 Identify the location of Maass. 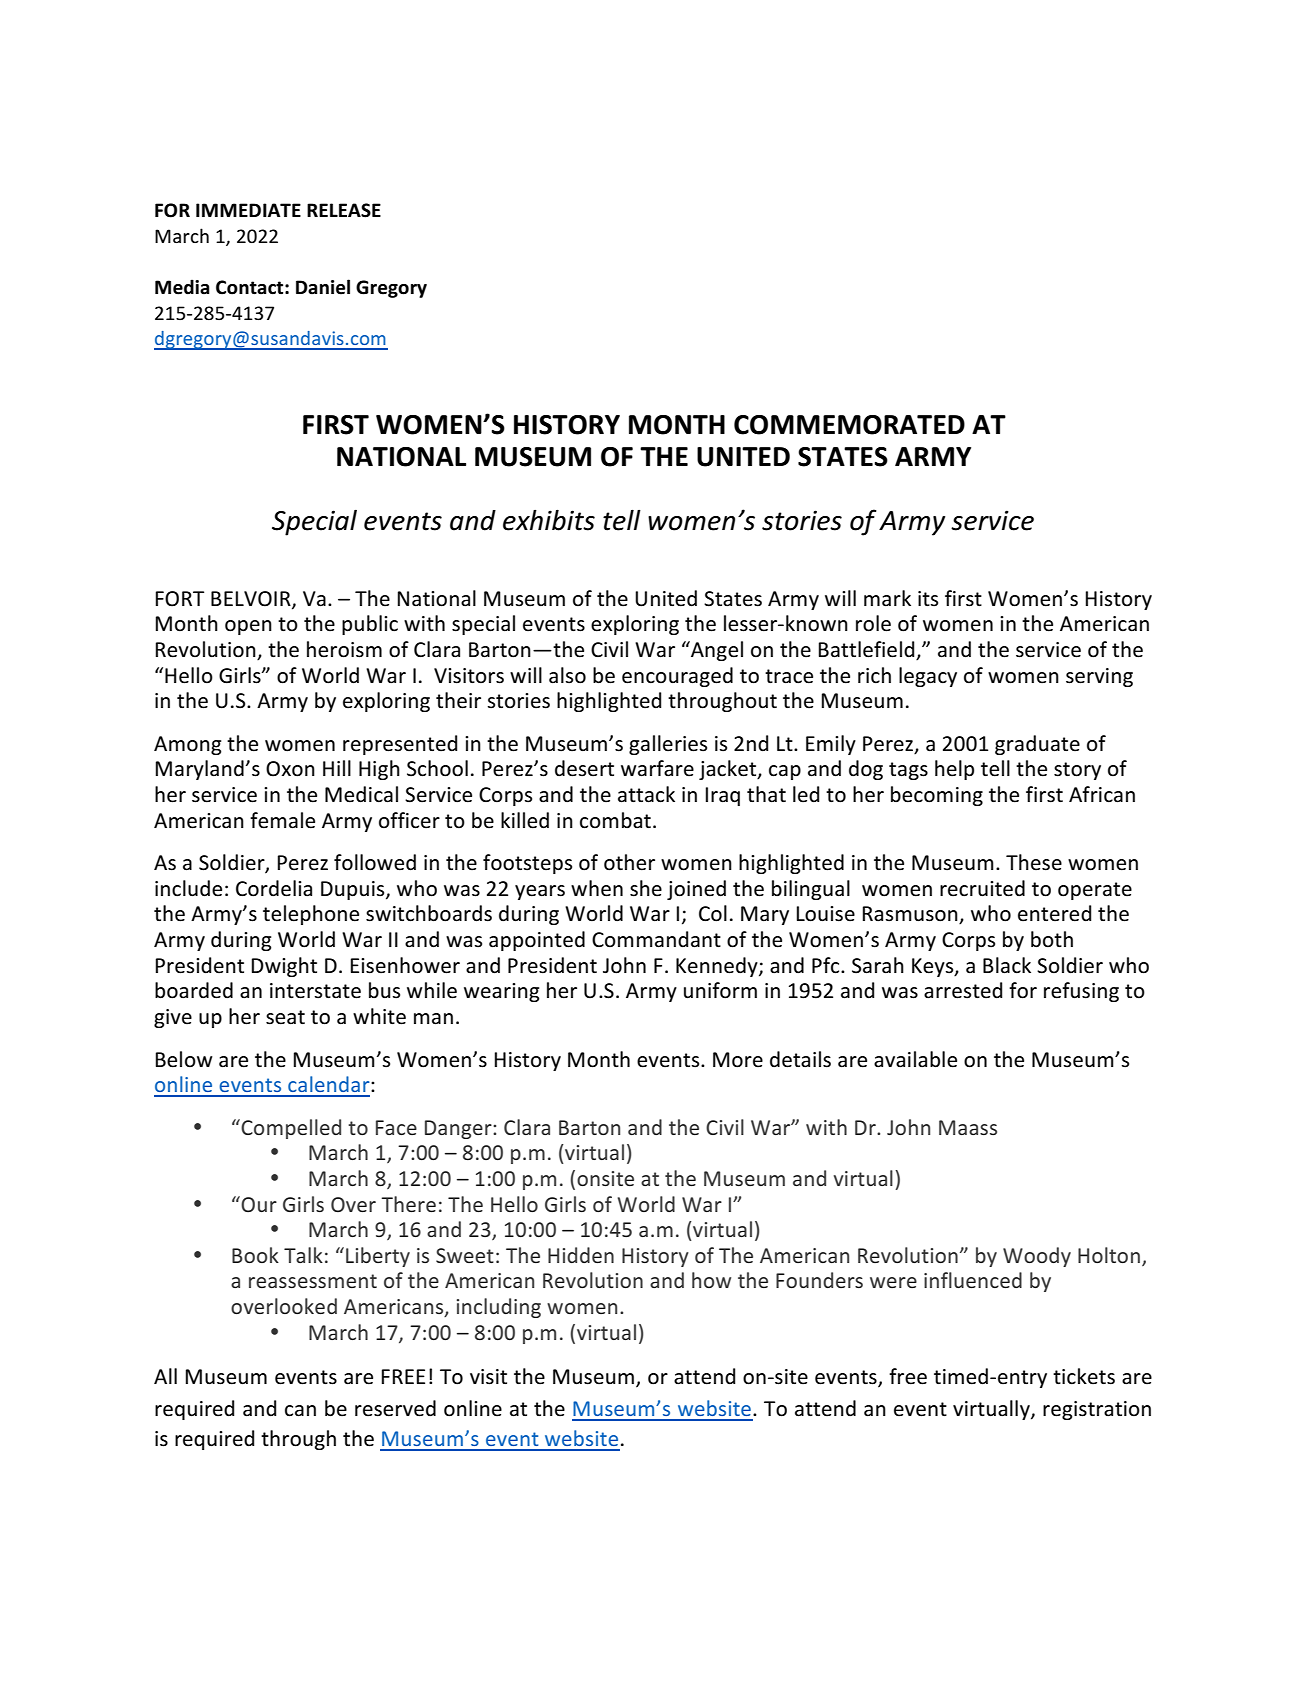
(968, 1127).
